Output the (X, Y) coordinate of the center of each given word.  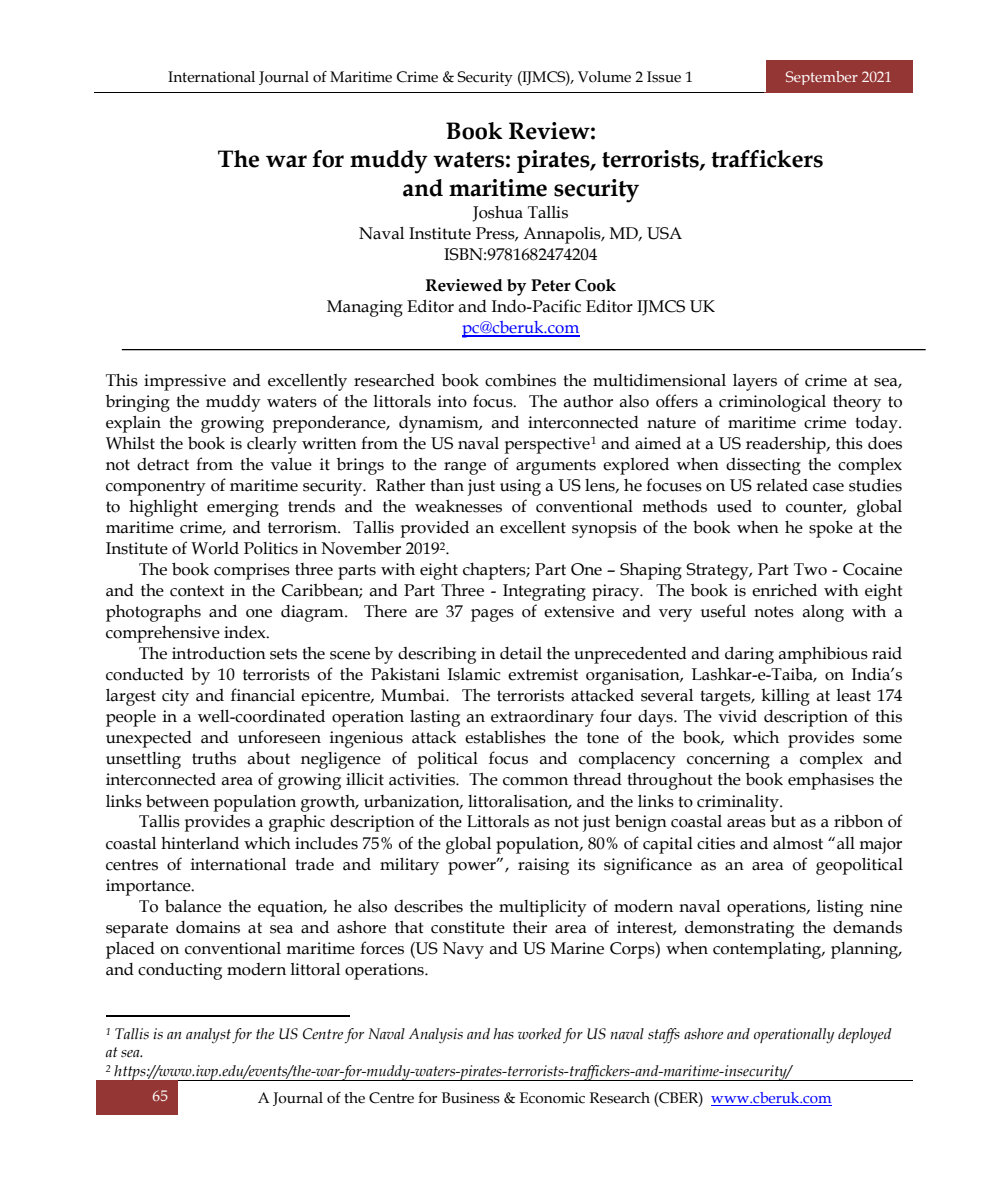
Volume (604, 77)
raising (543, 866)
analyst (208, 1036)
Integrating (544, 592)
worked (540, 1034)
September (822, 78)
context (197, 591)
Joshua (497, 214)
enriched (784, 590)
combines (520, 380)
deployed (865, 1036)
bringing (138, 403)
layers (755, 382)
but (783, 821)
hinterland (200, 843)
